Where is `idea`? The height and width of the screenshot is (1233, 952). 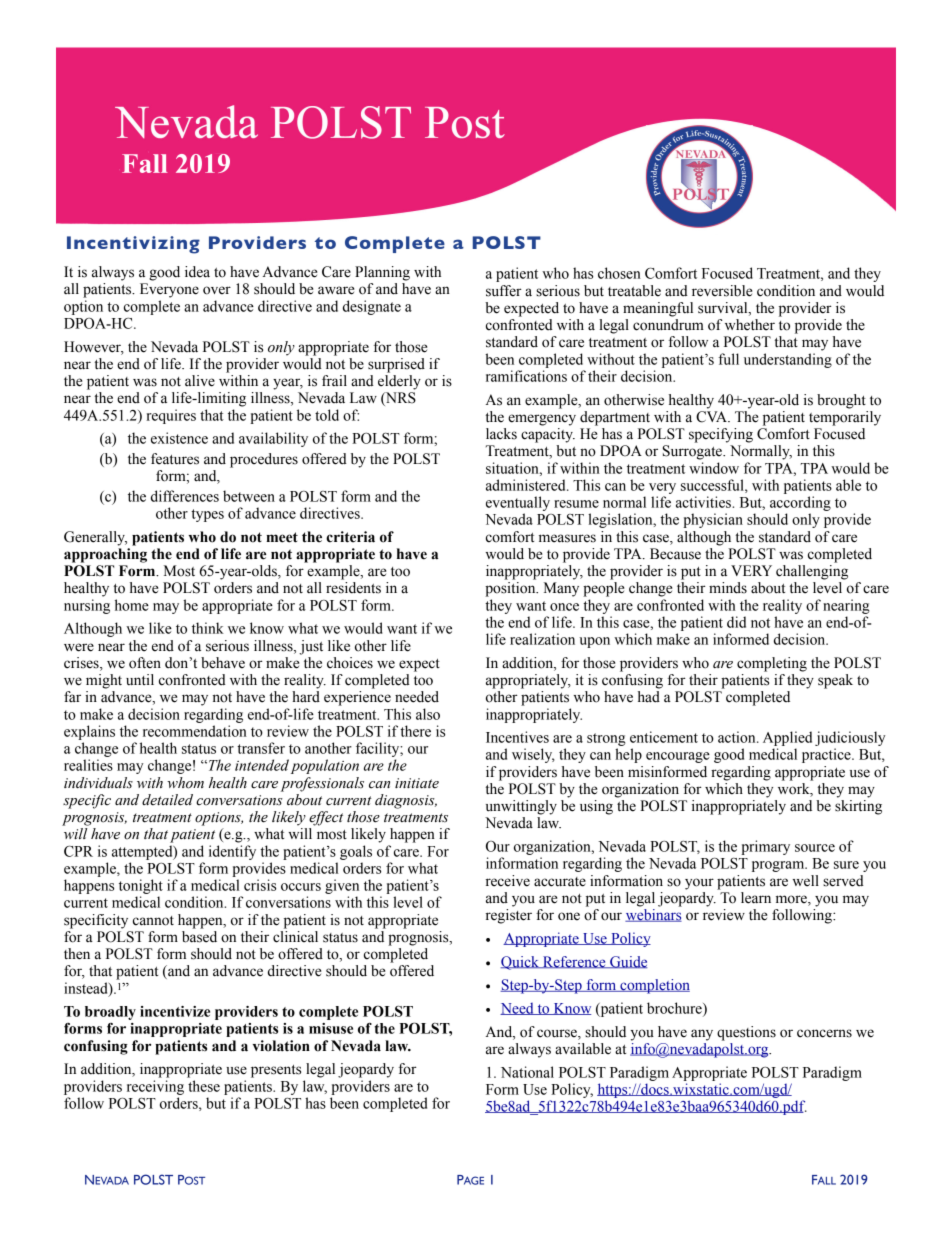
idea is located at coordinates (197, 272).
